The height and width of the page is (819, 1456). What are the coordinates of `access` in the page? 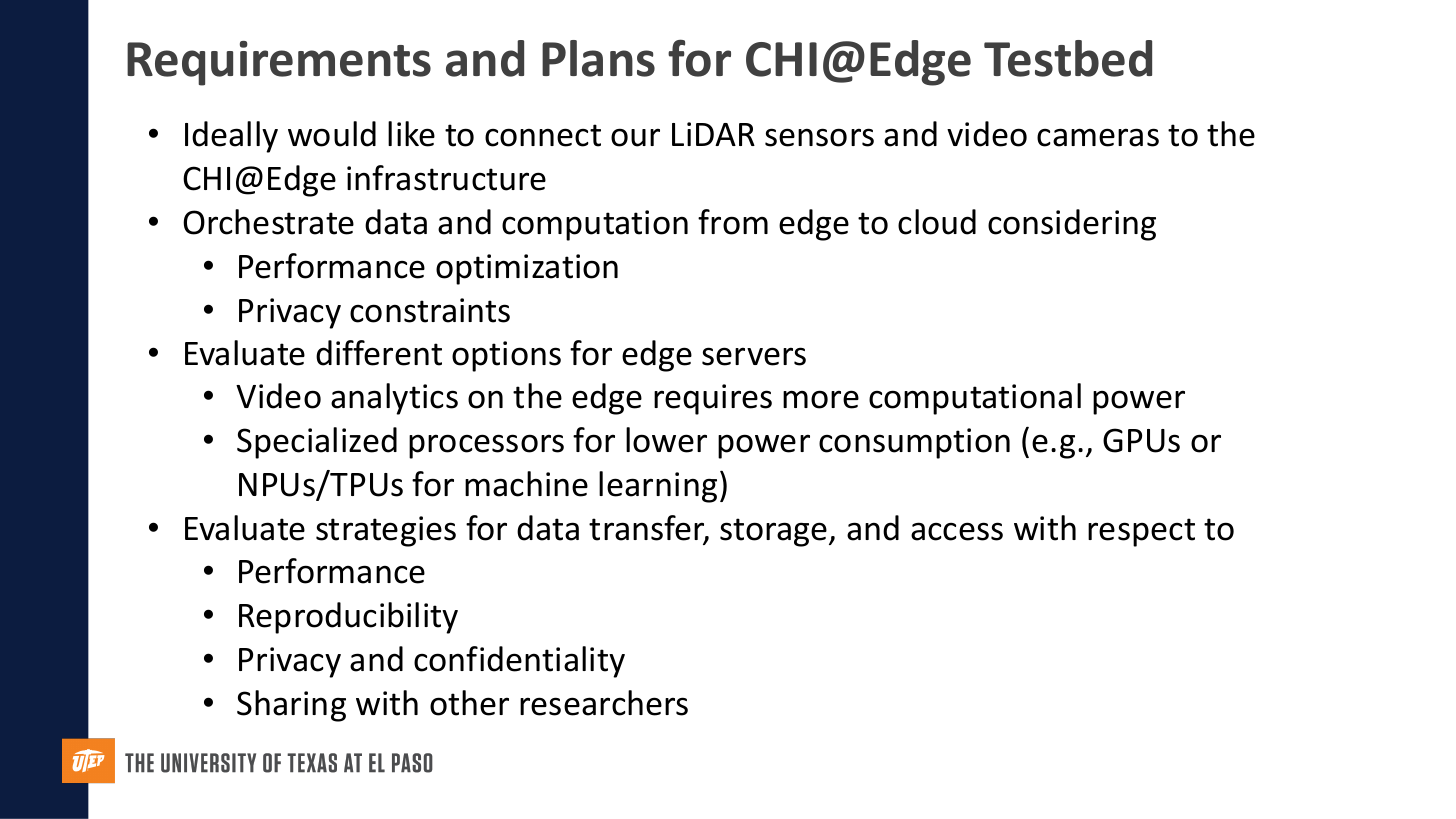 It's located at (957, 531).
